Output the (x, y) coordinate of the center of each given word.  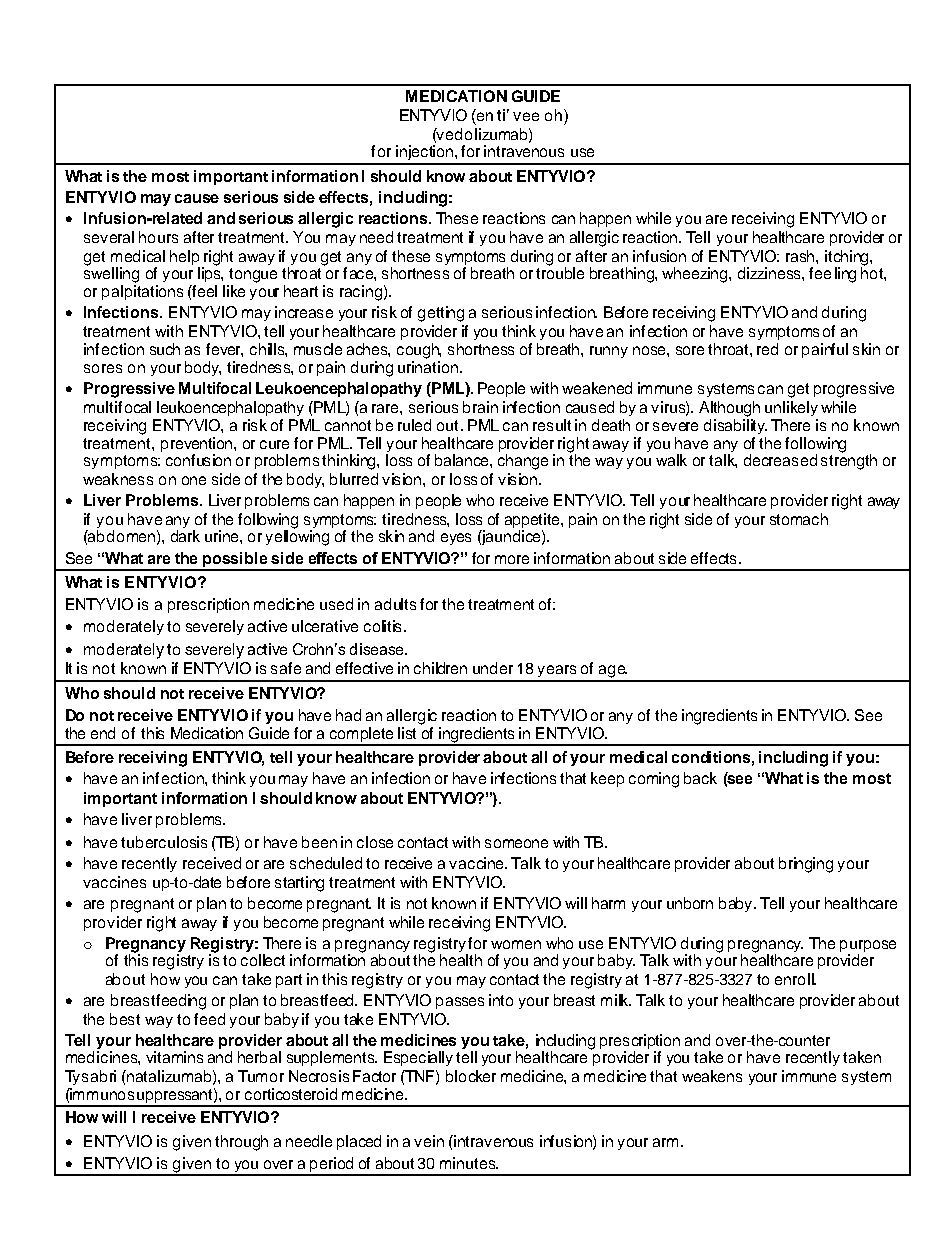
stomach (799, 519)
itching (848, 259)
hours (158, 237)
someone (516, 843)
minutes (469, 1163)
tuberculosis (164, 842)
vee (526, 116)
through (241, 1143)
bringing (806, 865)
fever (224, 350)
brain (480, 407)
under (493, 668)
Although (729, 409)
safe (286, 668)
